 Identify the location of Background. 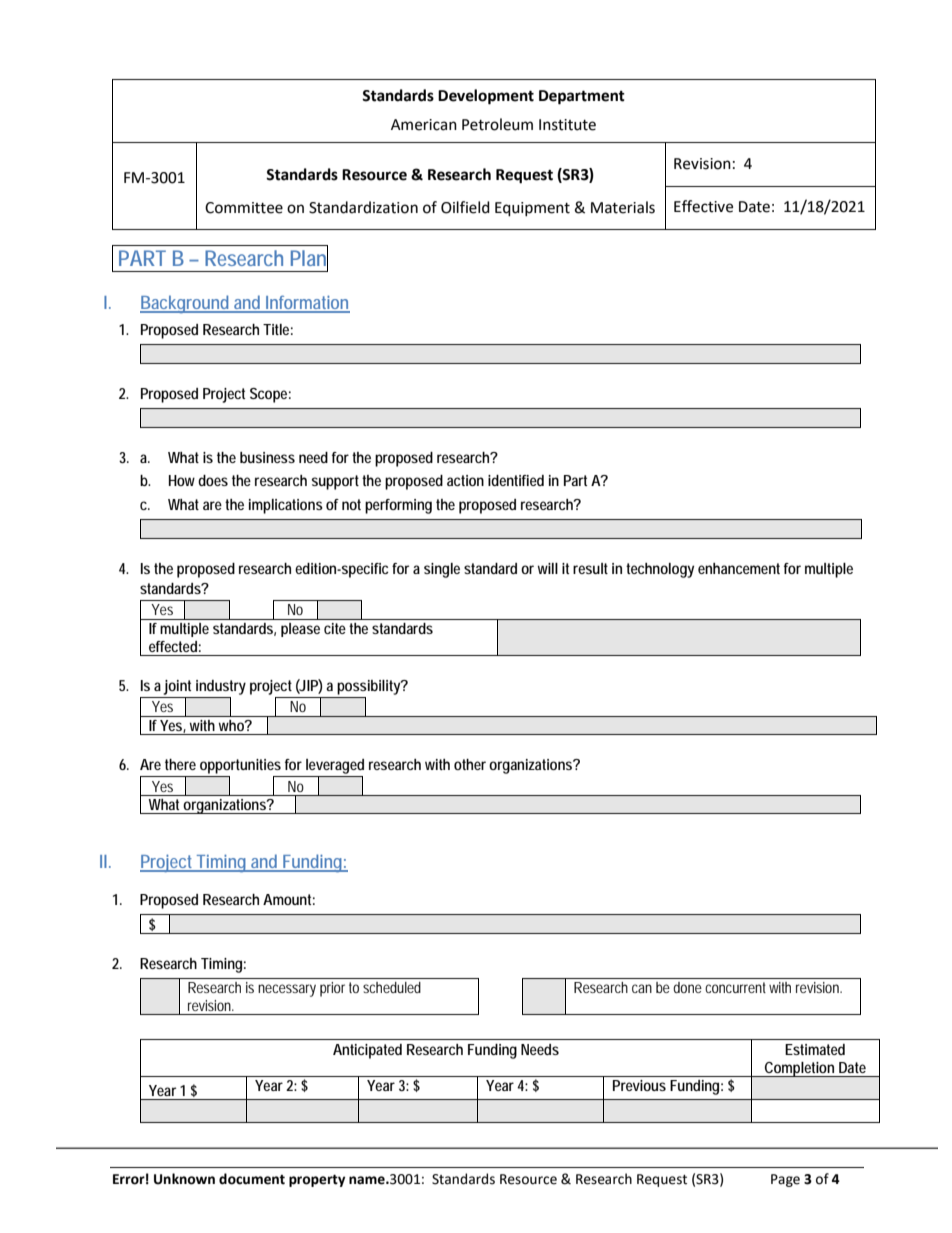
(186, 304).
